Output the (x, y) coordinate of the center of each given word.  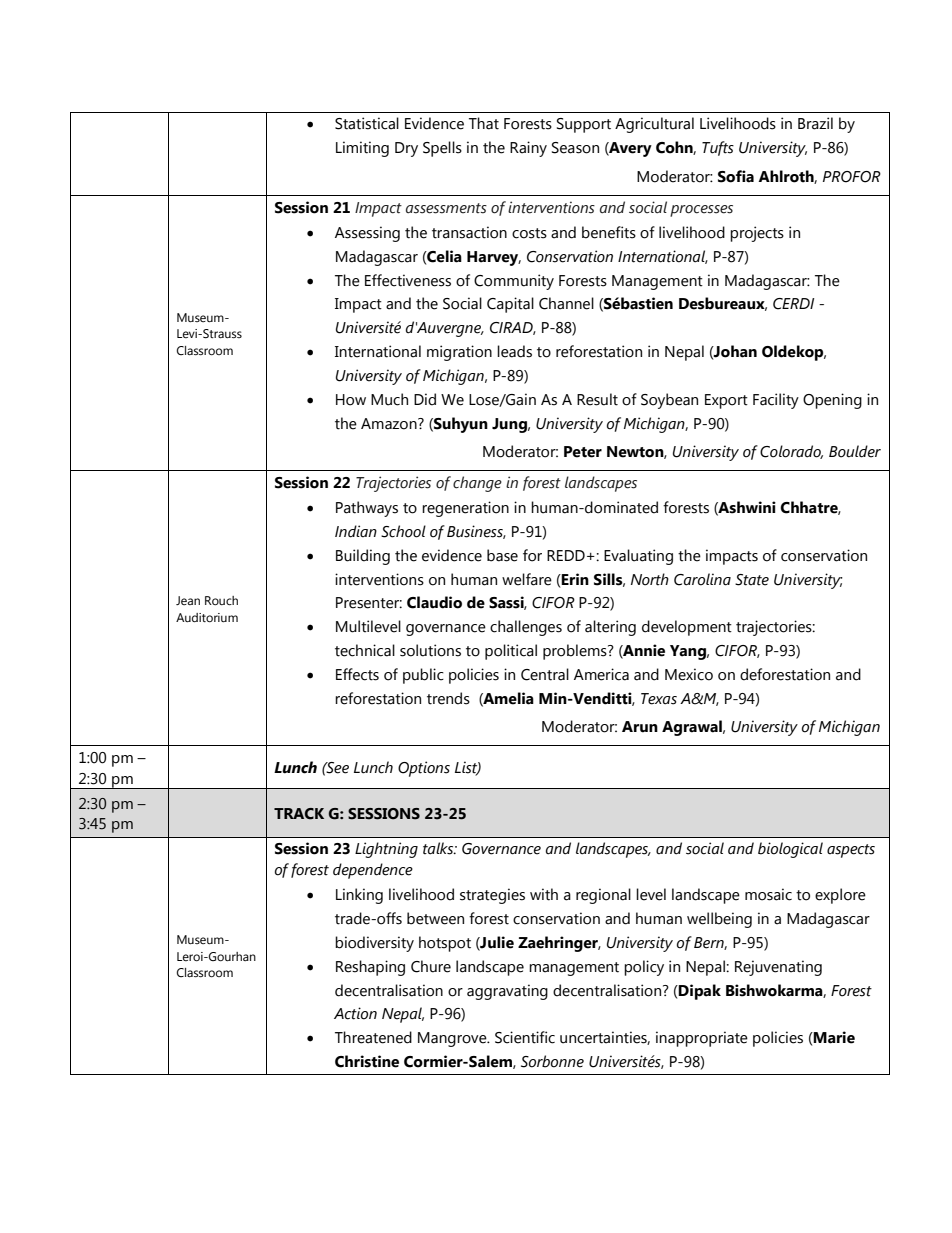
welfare (527, 579)
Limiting (362, 149)
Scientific (525, 1037)
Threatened (373, 1037)
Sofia (736, 176)
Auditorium (207, 618)
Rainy (528, 149)
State (752, 580)
